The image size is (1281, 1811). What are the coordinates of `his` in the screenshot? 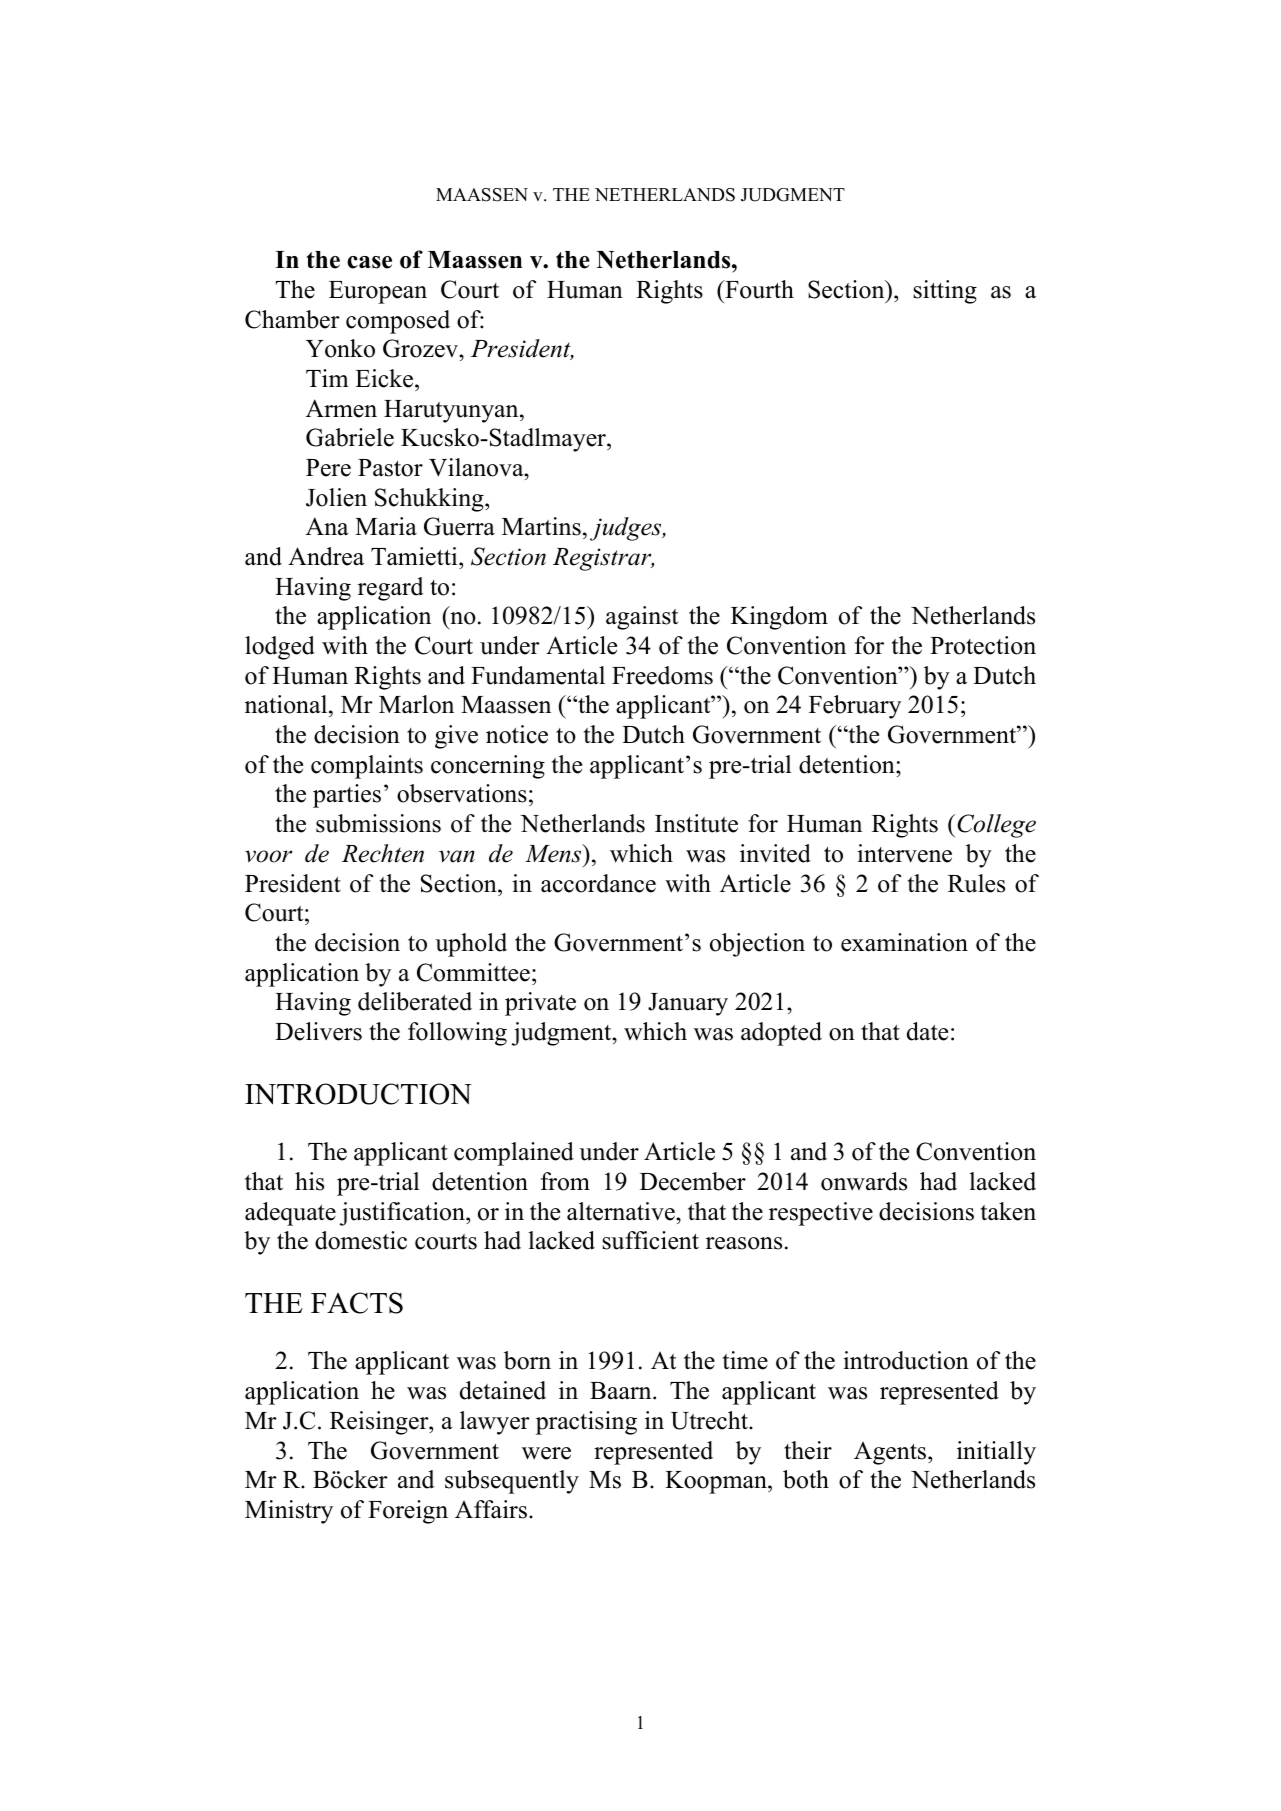 It's located at (309, 1181).
